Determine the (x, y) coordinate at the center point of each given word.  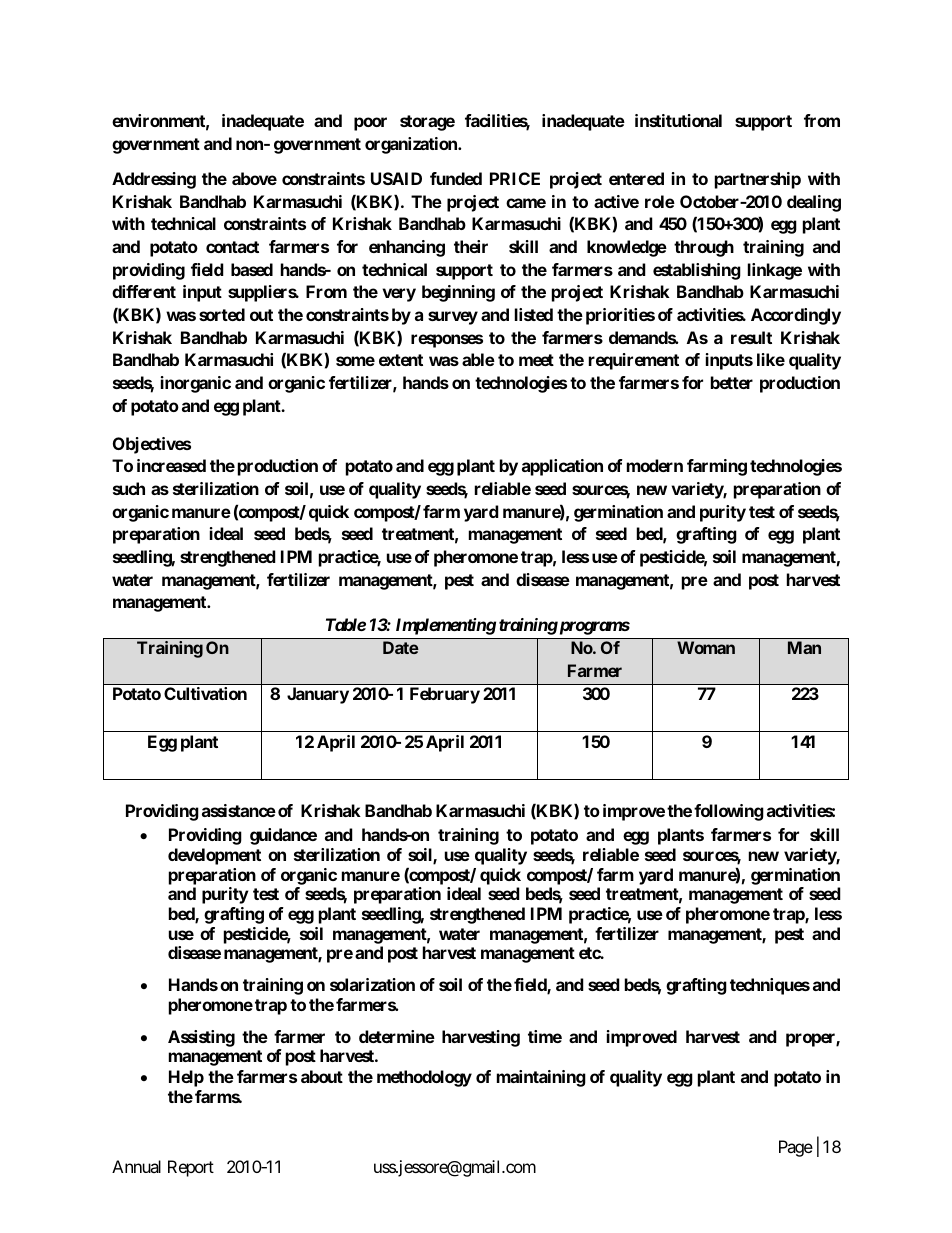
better (732, 382)
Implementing (446, 626)
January (318, 695)
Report (191, 1168)
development (214, 856)
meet (536, 360)
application (562, 467)
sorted (222, 314)
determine (397, 1036)
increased (171, 465)
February (445, 695)
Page (796, 1148)
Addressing (154, 180)
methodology (424, 1078)
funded (456, 178)
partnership (758, 180)
